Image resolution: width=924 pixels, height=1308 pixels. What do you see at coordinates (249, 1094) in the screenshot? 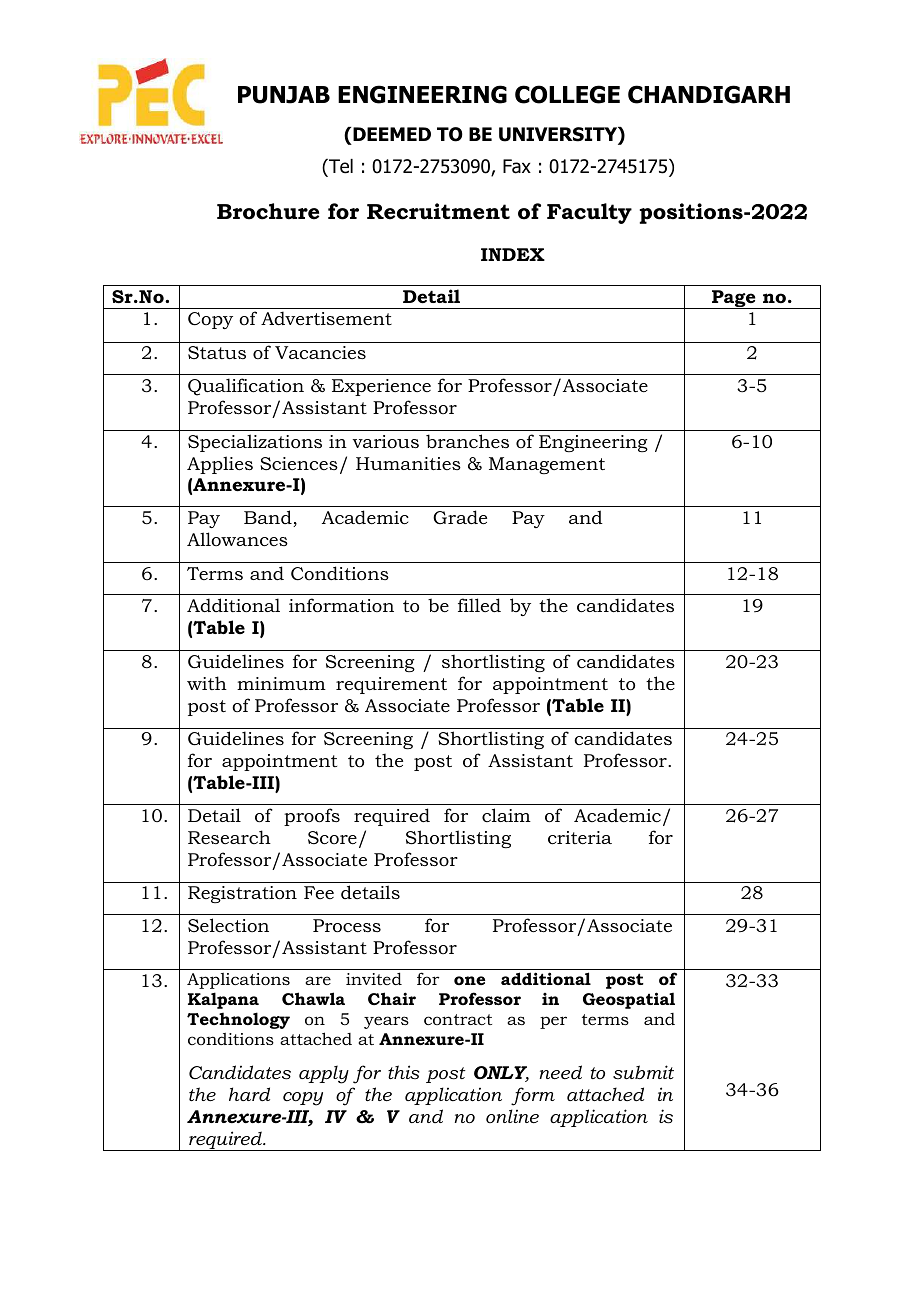
I see `hard` at bounding box center [249, 1094].
